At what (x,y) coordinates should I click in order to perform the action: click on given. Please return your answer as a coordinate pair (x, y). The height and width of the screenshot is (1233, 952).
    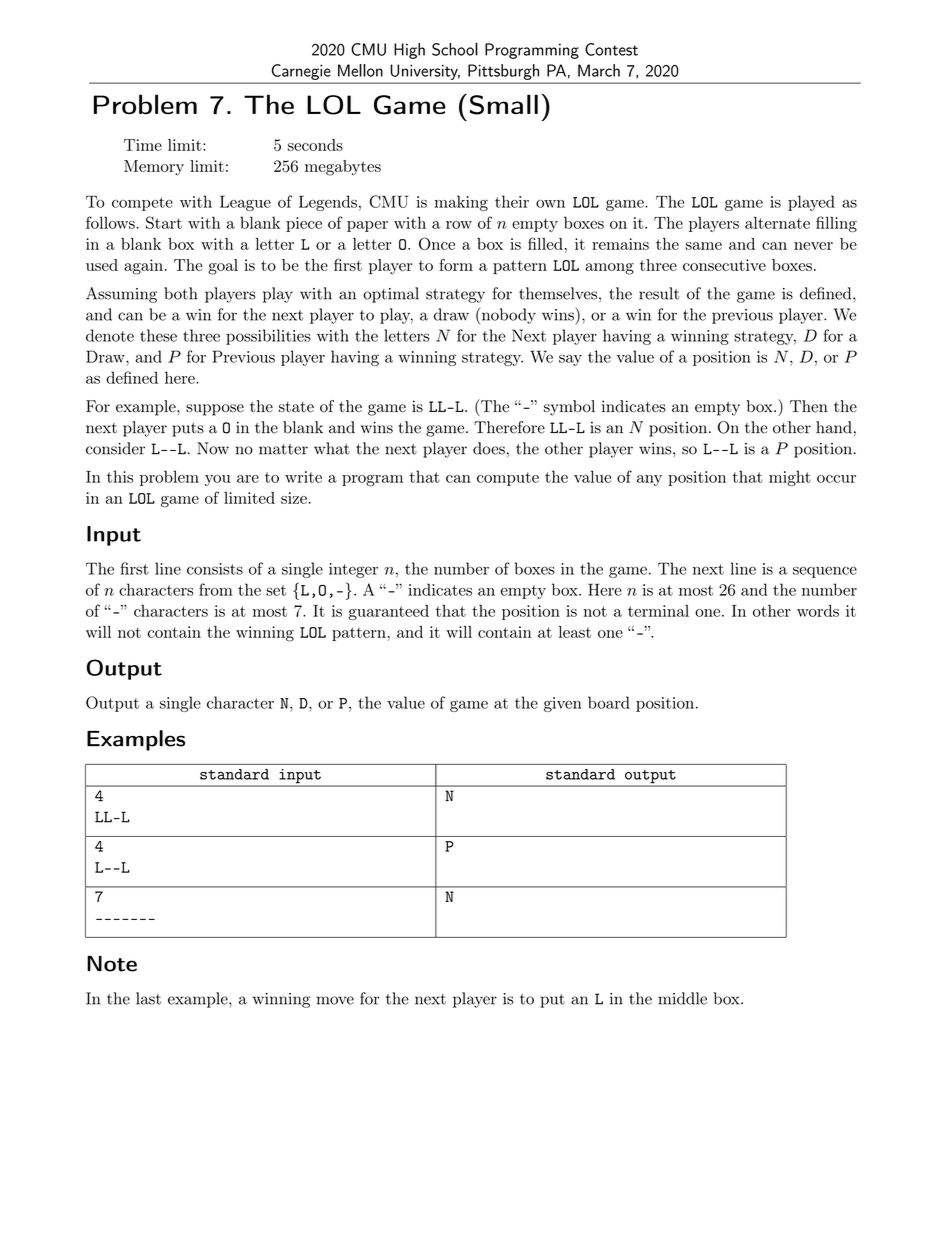
    Looking at the image, I should click on (562, 704).
